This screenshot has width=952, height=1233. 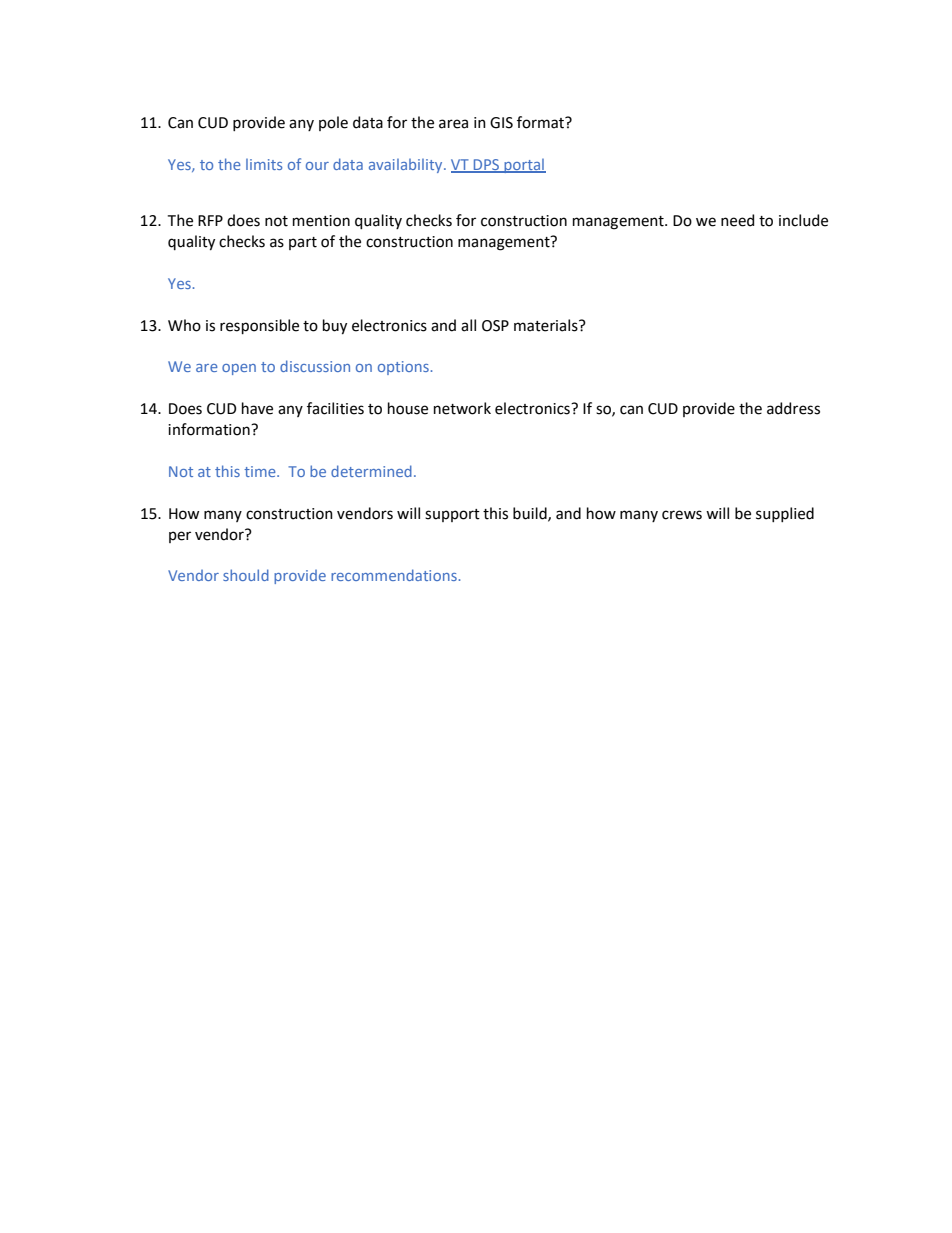 What do you see at coordinates (501, 123) in the screenshot?
I see `GIS` at bounding box center [501, 123].
